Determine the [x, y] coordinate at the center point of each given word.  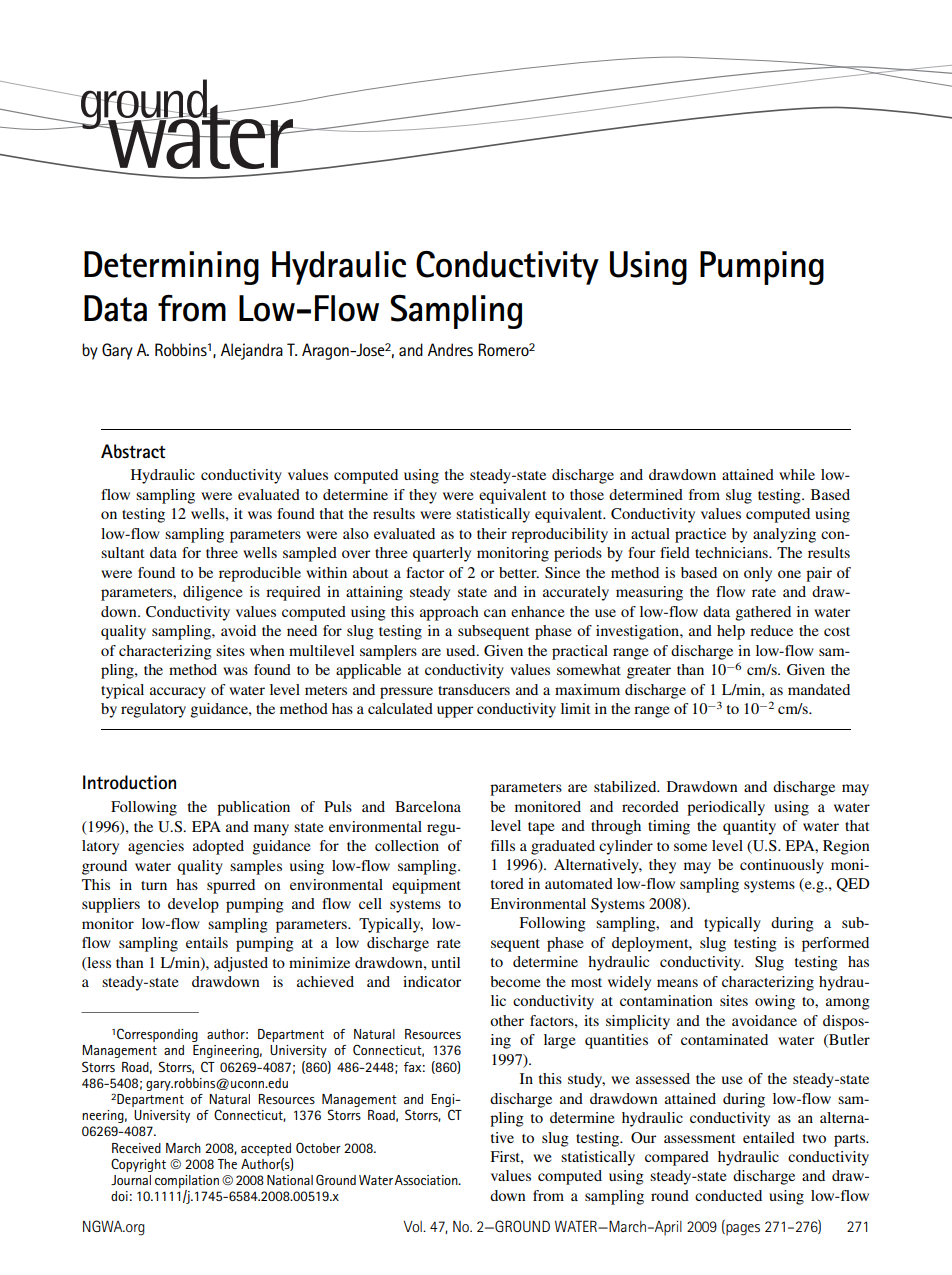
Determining [171, 268]
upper [455, 712]
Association [427, 1180]
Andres [450, 349]
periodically [726, 808]
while [797, 474]
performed [835, 944]
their [492, 533]
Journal [131, 1180]
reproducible [260, 574]
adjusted [241, 964]
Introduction [129, 782]
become [515, 981]
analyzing [784, 535]
